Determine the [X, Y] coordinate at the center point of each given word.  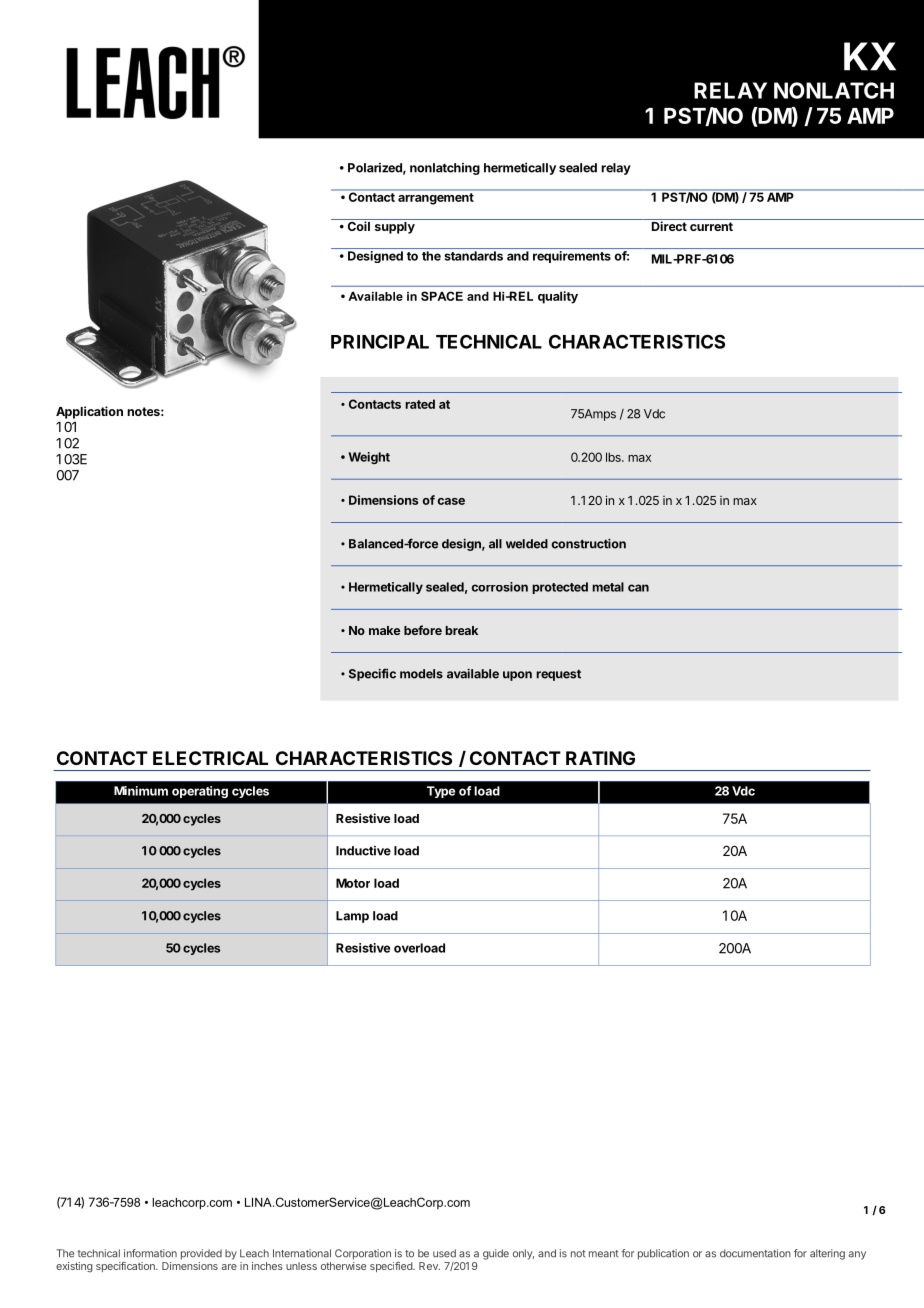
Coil [358, 225]
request [558, 675]
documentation [755, 1253]
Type [441, 792]
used [444, 1253]
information [150, 1253]
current [711, 226]
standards [473, 256]
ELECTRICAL [210, 758]
